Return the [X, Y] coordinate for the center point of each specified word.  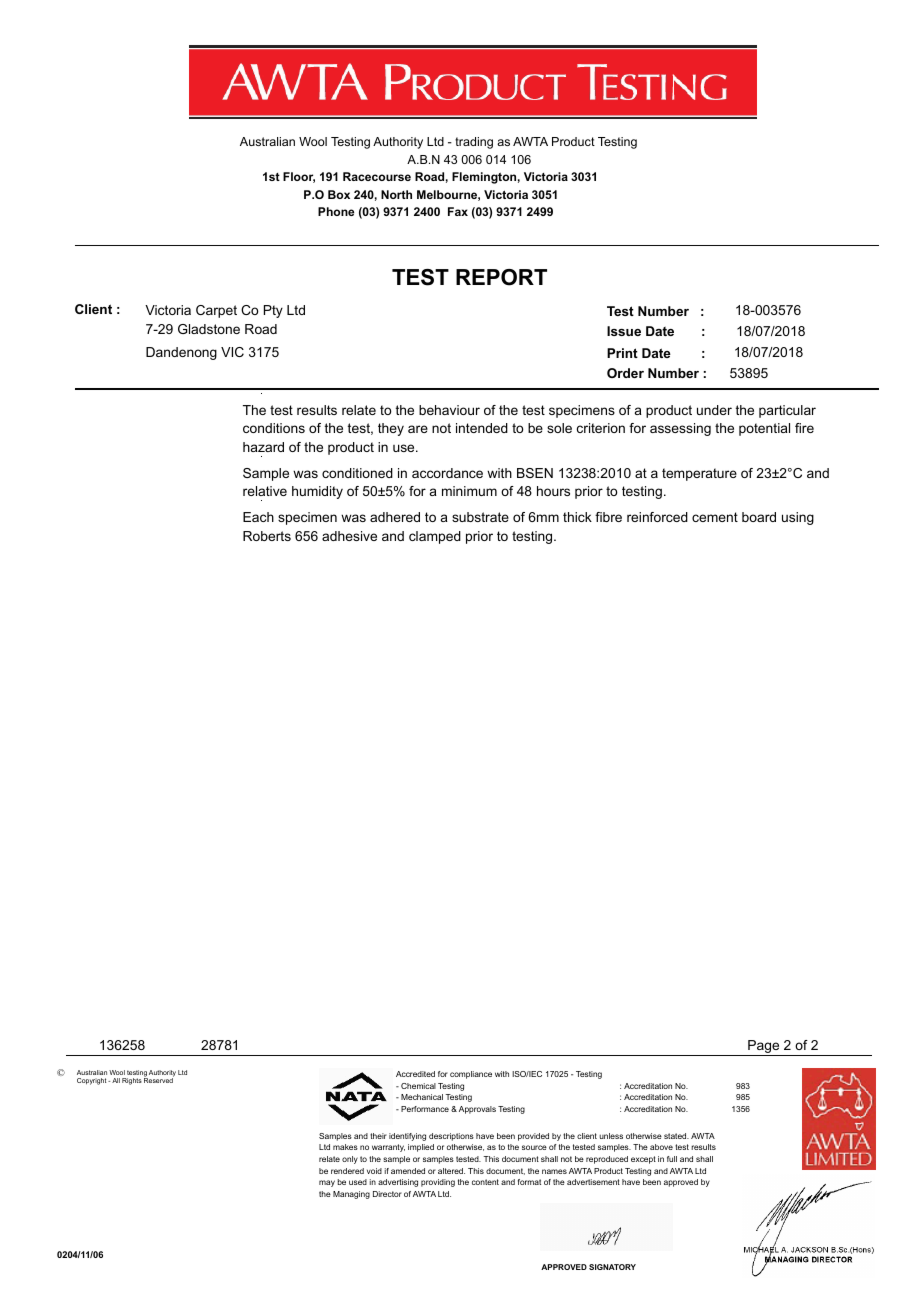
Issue [624, 331]
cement [715, 517]
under [714, 410]
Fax [458, 211]
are [418, 429]
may [327, 1183]
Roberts [267, 536]
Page [764, 1048]
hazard [263, 447]
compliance [471, 1075]
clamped [435, 537]
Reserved [159, 1079]
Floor [299, 177]
